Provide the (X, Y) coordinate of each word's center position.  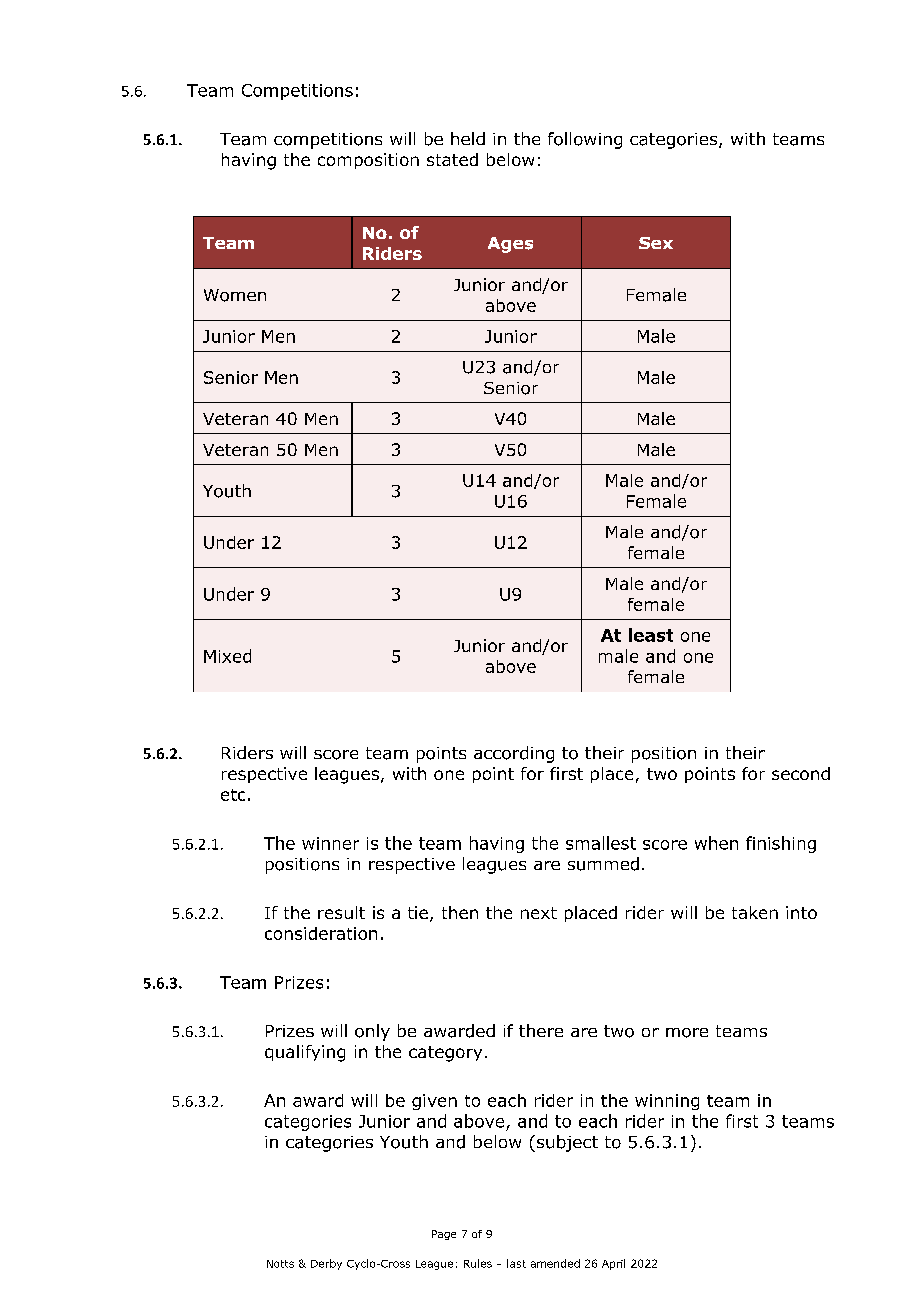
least (651, 635)
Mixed (227, 656)
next (539, 913)
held (468, 138)
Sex (656, 243)
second (801, 773)
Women (235, 295)
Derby (326, 1264)
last (516, 1263)
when (716, 843)
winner (330, 843)
